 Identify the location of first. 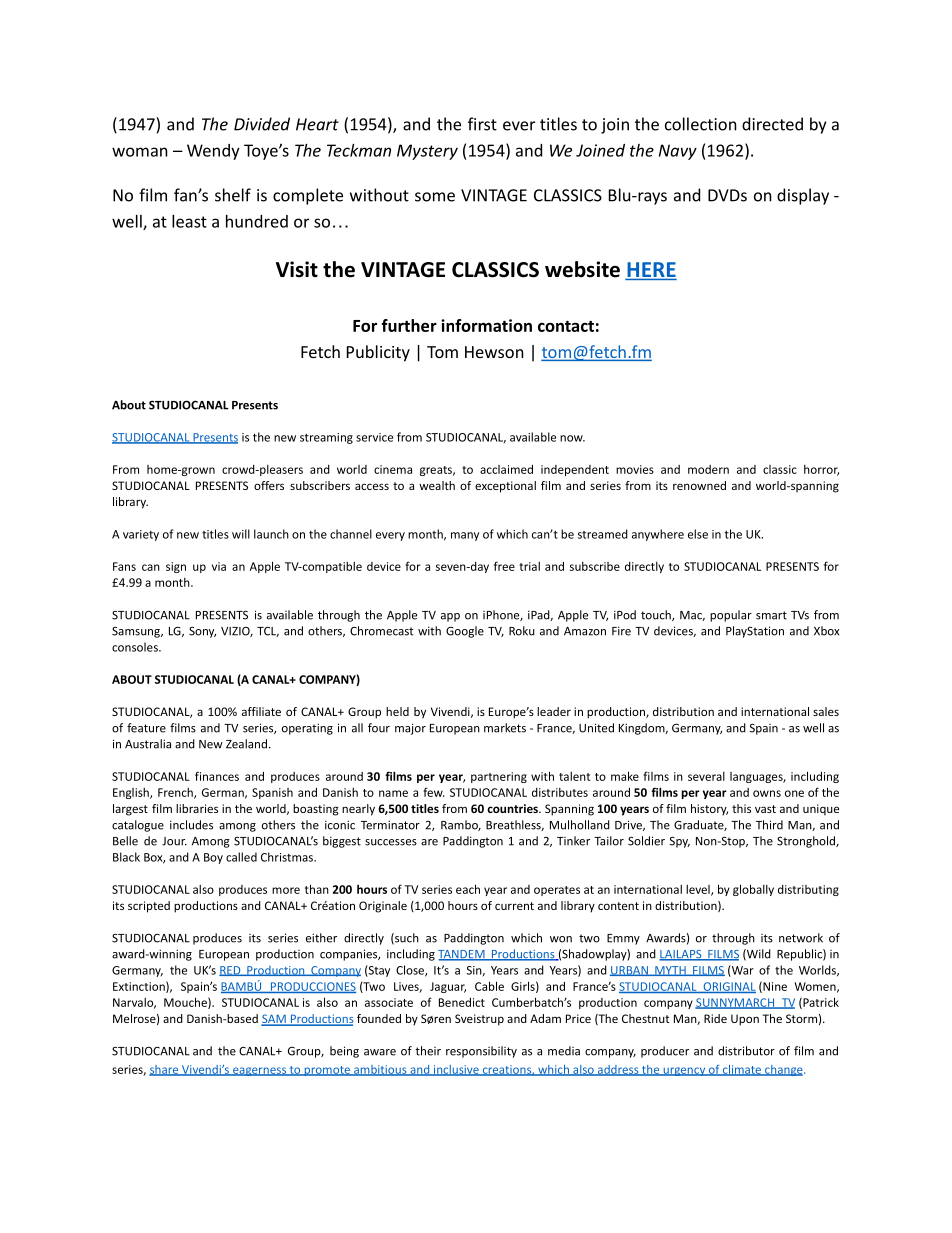
(482, 124).
